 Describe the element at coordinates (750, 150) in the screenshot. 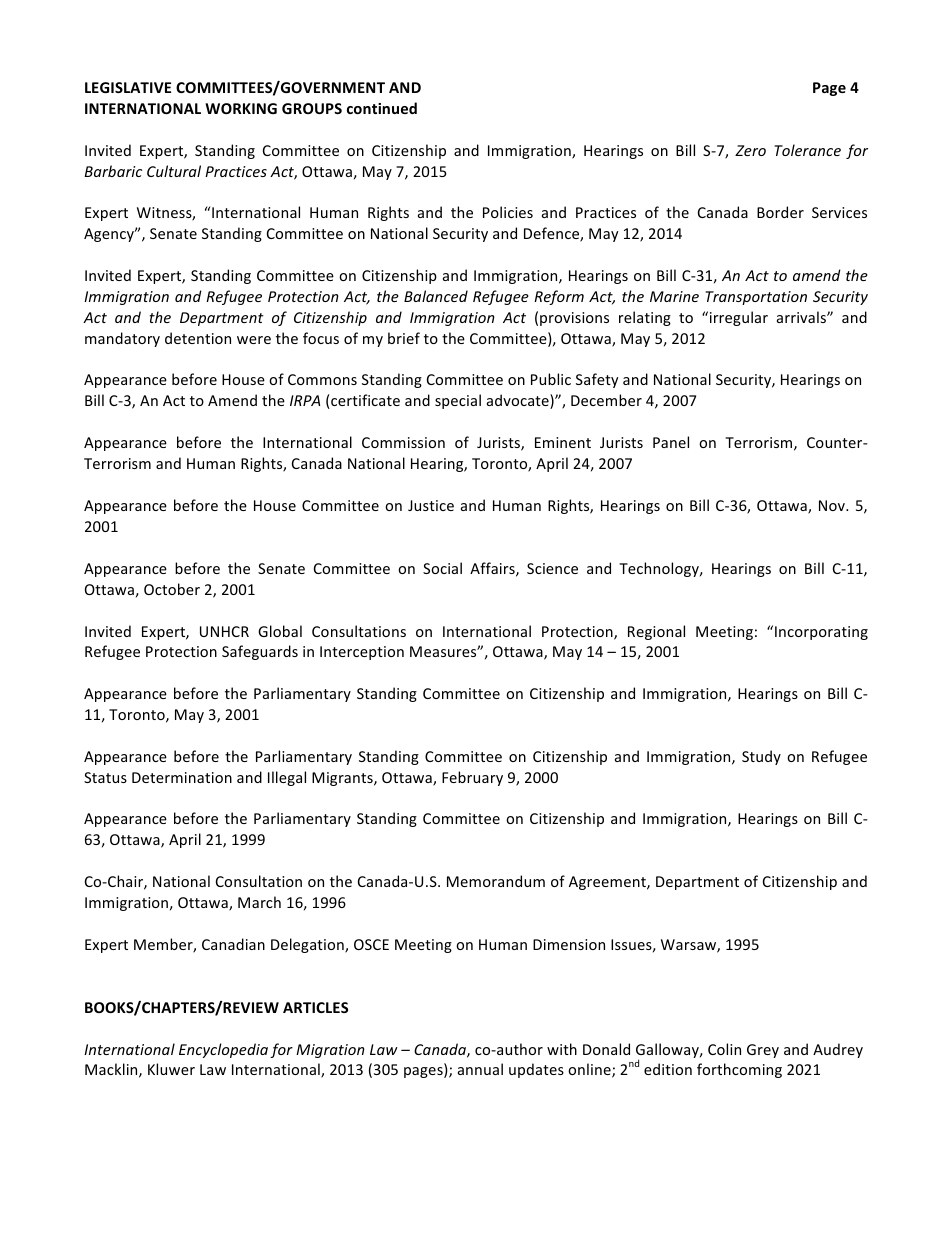

I see `Zero` at that location.
